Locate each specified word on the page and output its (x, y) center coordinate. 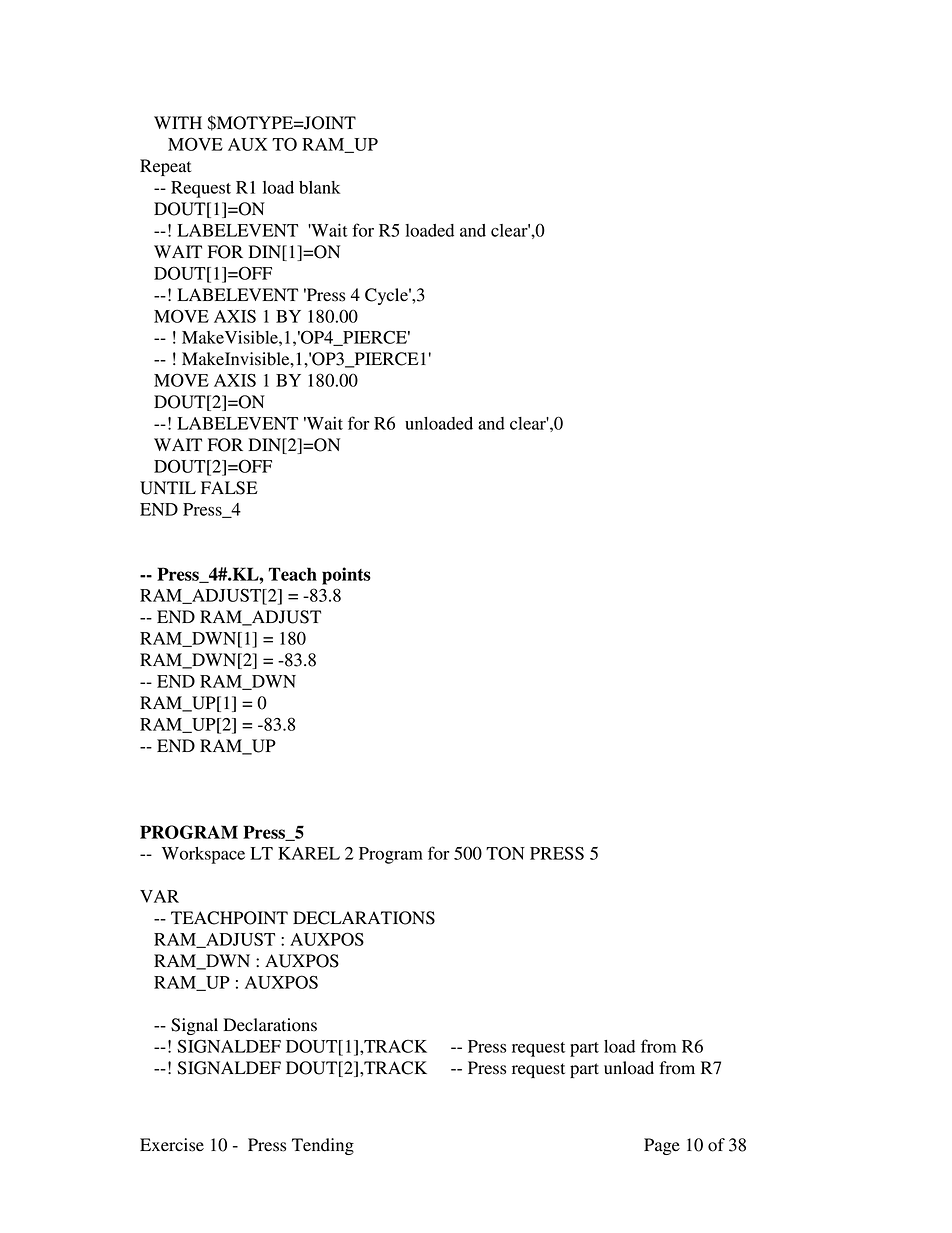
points (346, 576)
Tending (323, 1146)
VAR (159, 896)
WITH (178, 122)
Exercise (172, 1145)
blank (319, 187)
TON (505, 853)
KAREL (309, 853)
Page (662, 1146)
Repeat (165, 167)
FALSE (229, 488)
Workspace (203, 855)
